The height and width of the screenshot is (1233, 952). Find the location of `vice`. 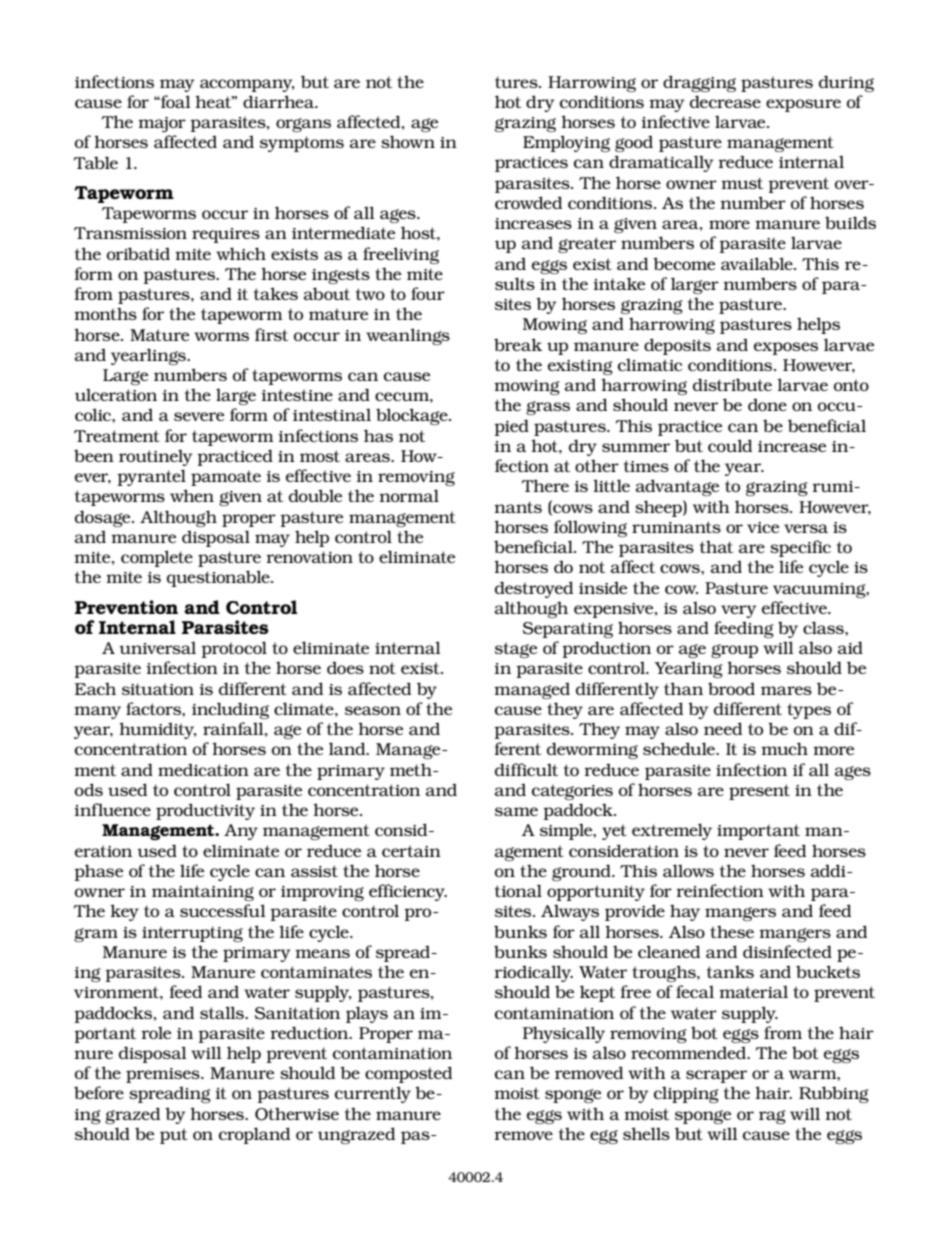

vice is located at coordinates (763, 527).
